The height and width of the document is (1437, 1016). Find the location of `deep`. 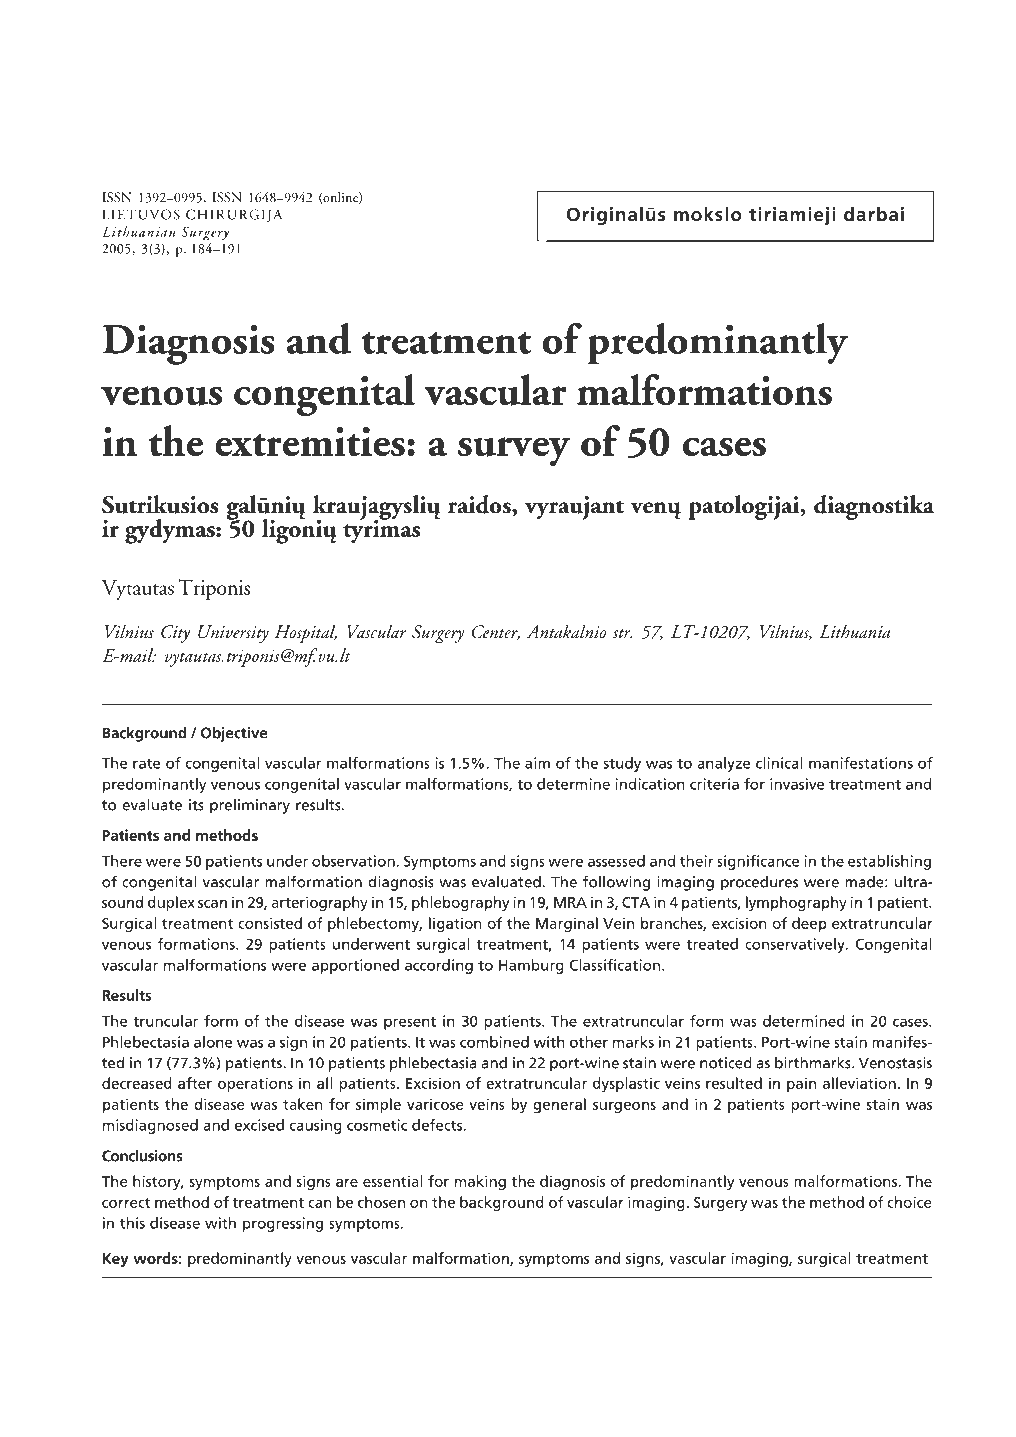

deep is located at coordinates (809, 924).
